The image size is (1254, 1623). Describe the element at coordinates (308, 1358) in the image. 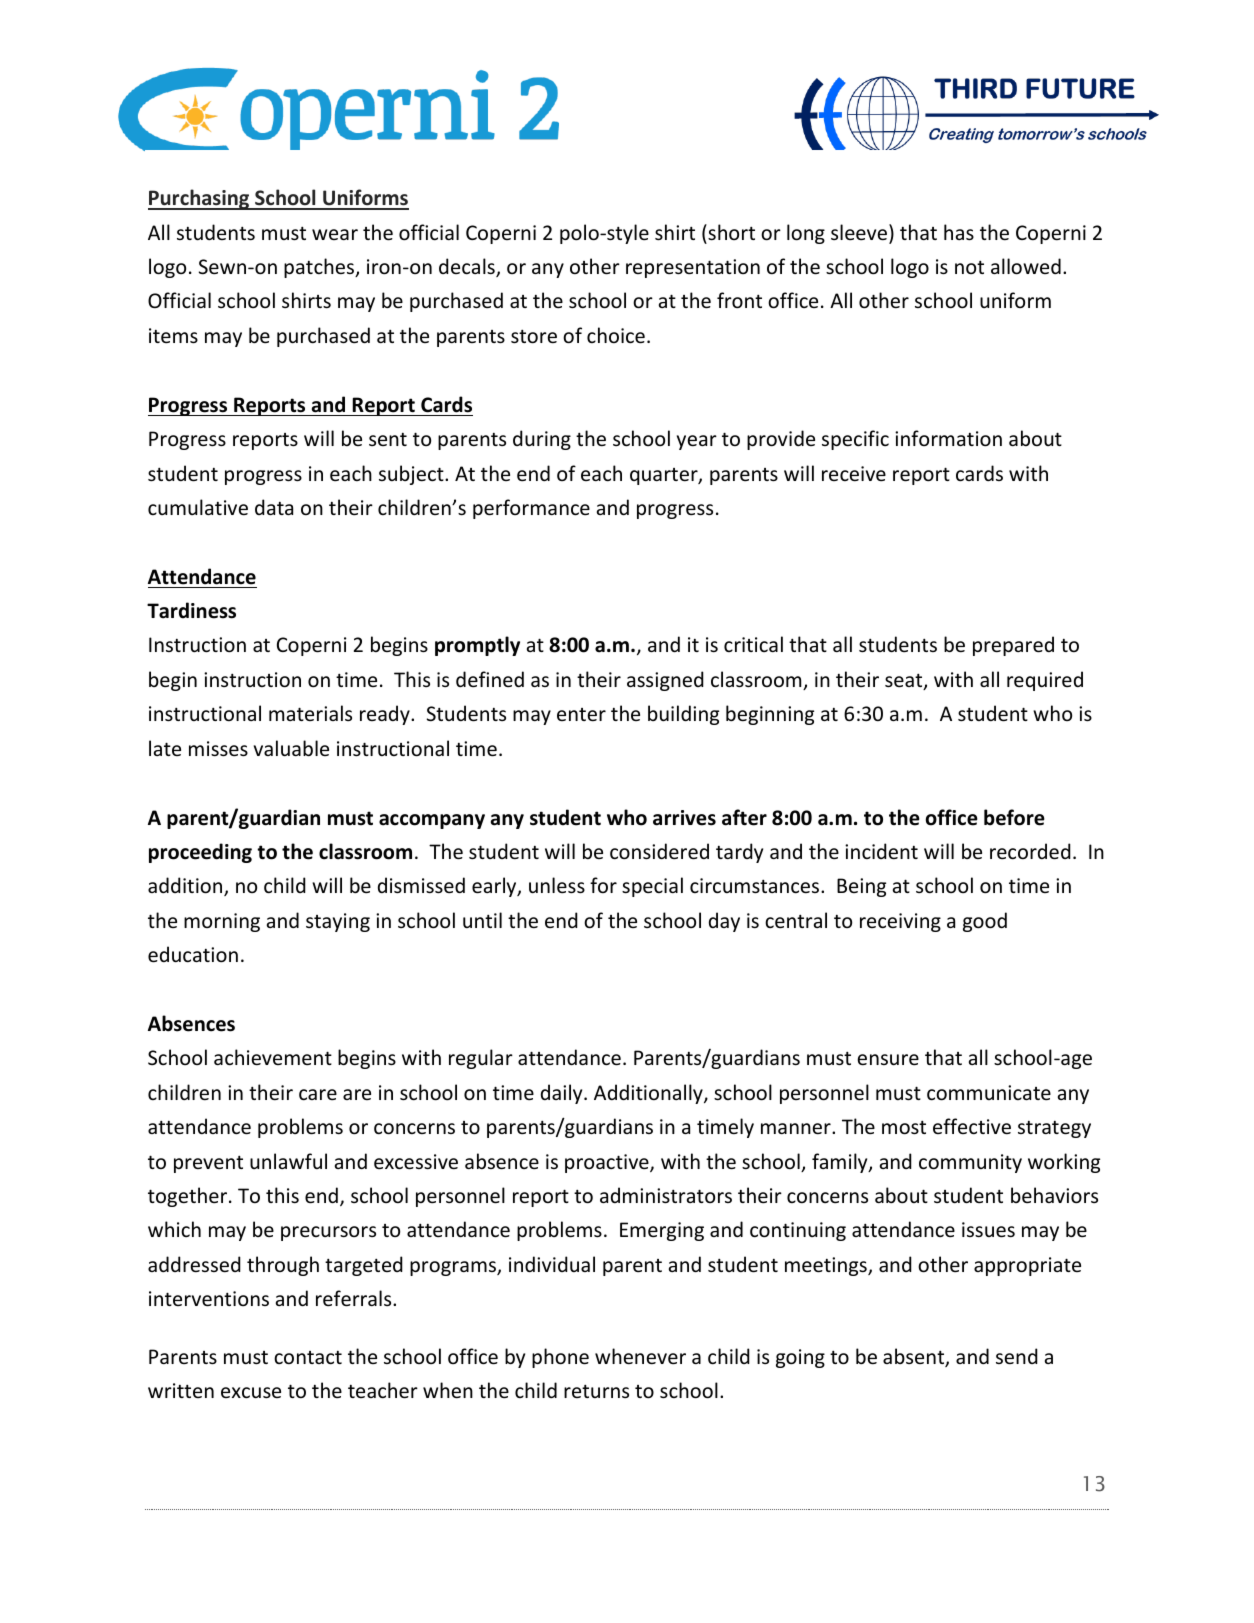

I see `contact` at that location.
